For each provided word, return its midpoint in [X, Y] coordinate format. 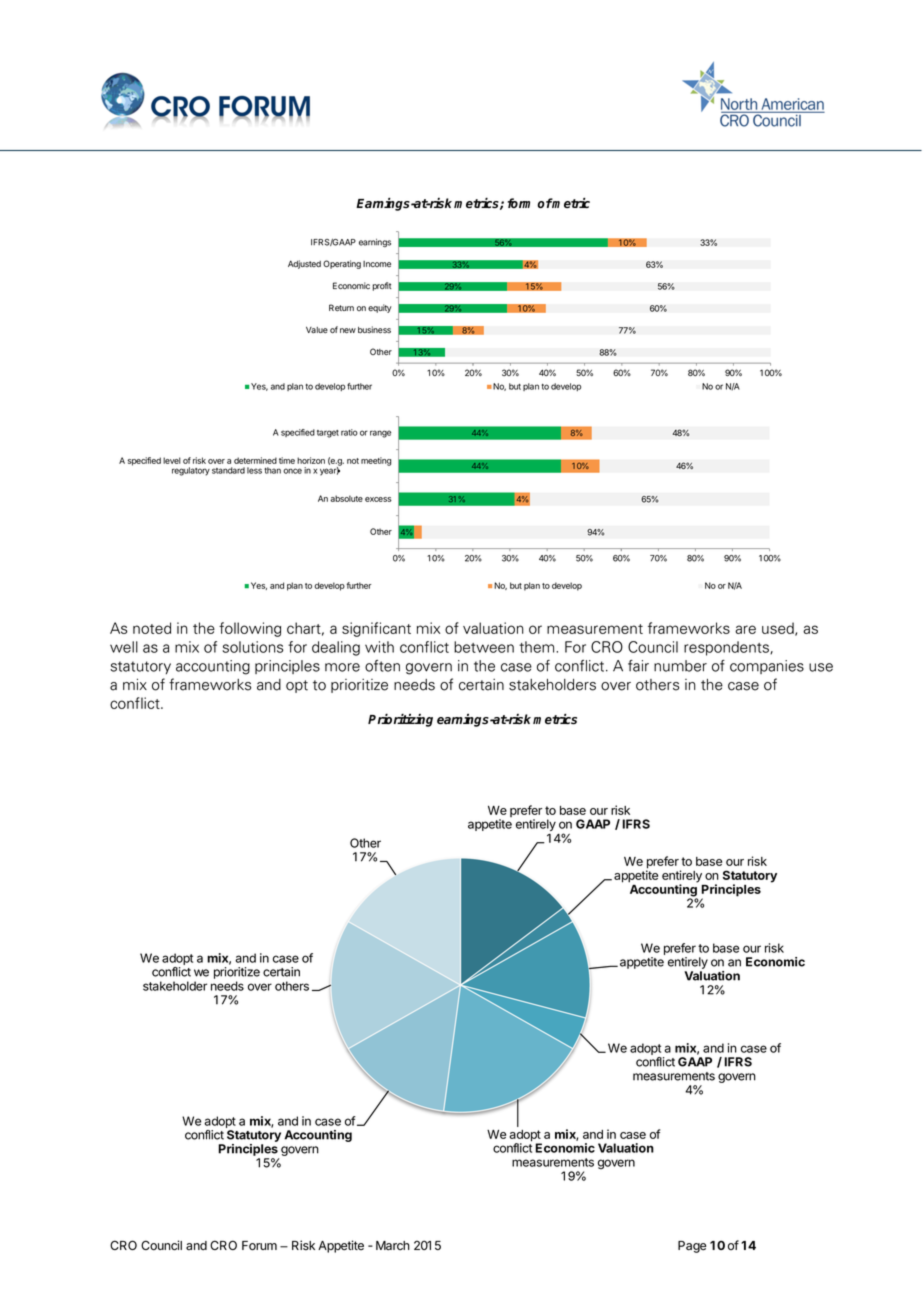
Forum [259, 1246]
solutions [252, 647]
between [484, 647]
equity [380, 308]
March [393, 1246]
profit [381, 286]
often [382, 666]
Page [692, 1247]
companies [767, 667]
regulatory [191, 471]
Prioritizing [400, 720]
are [745, 629]
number [680, 666]
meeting [376, 461]
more [342, 667]
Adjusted [304, 264]
